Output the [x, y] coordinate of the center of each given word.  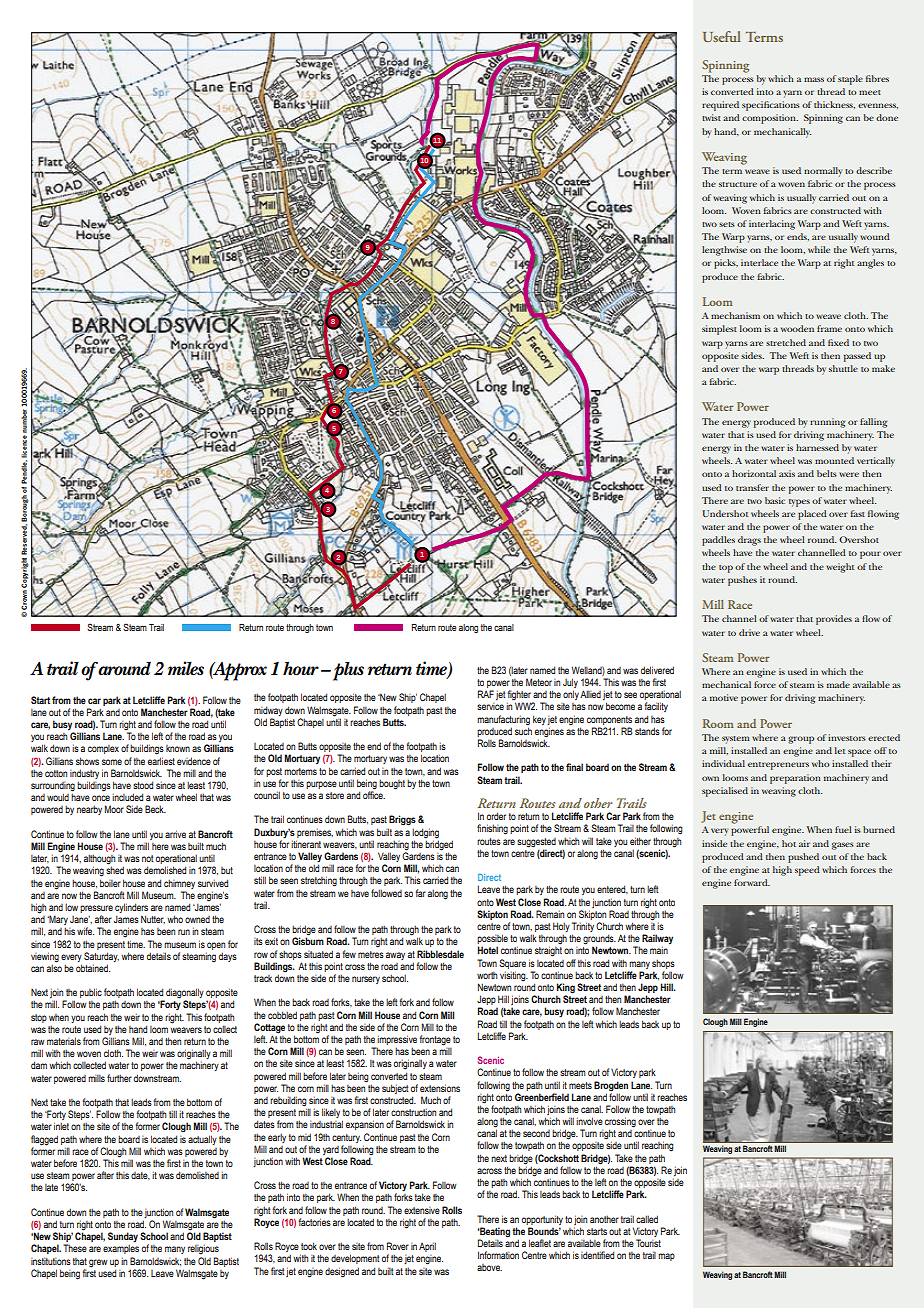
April [427, 1247]
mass [814, 79]
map [666, 1257]
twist [711, 117]
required [720, 106]
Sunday [123, 1238]
